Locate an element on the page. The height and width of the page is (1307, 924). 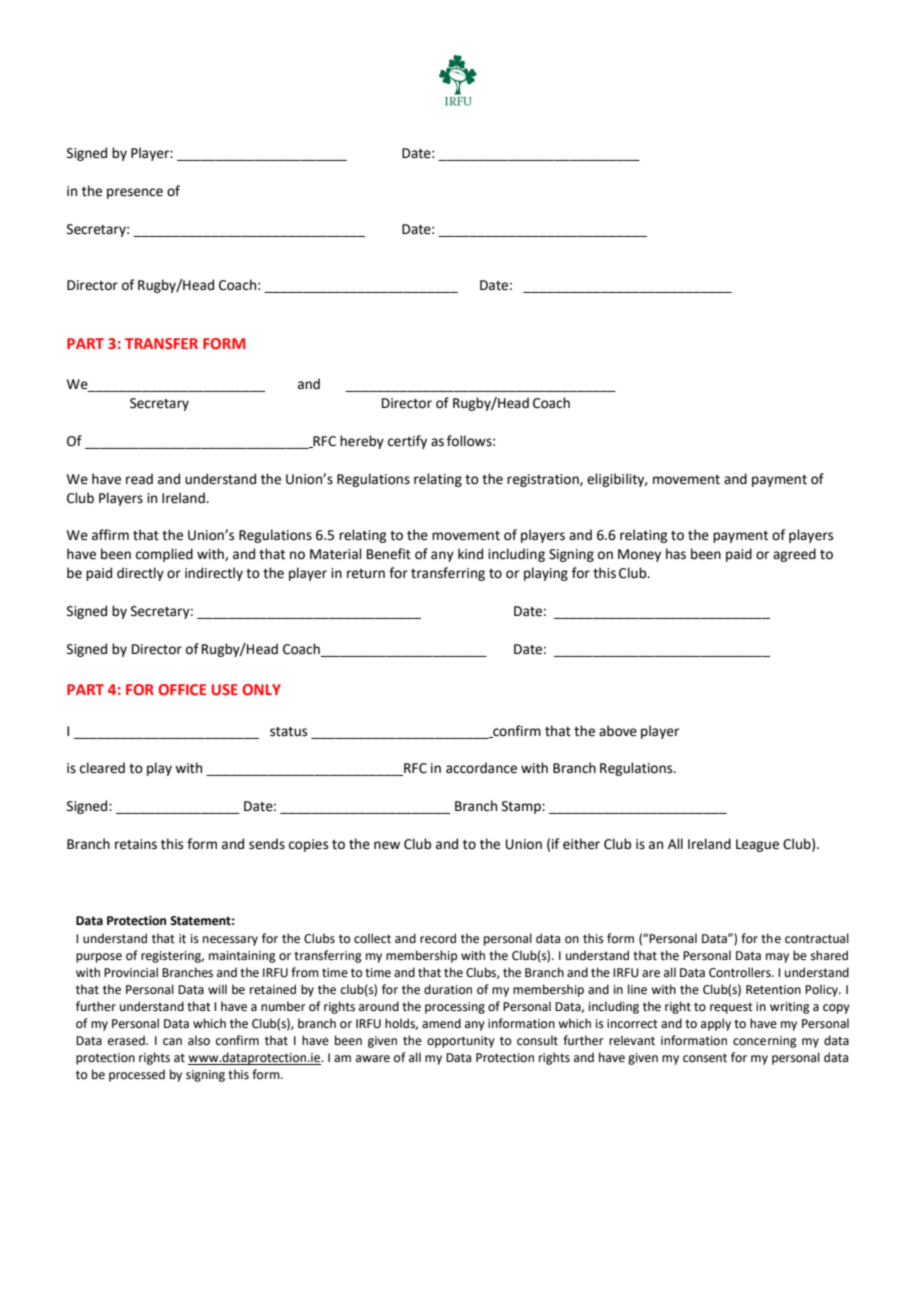
opportunity is located at coordinates (461, 1042).
